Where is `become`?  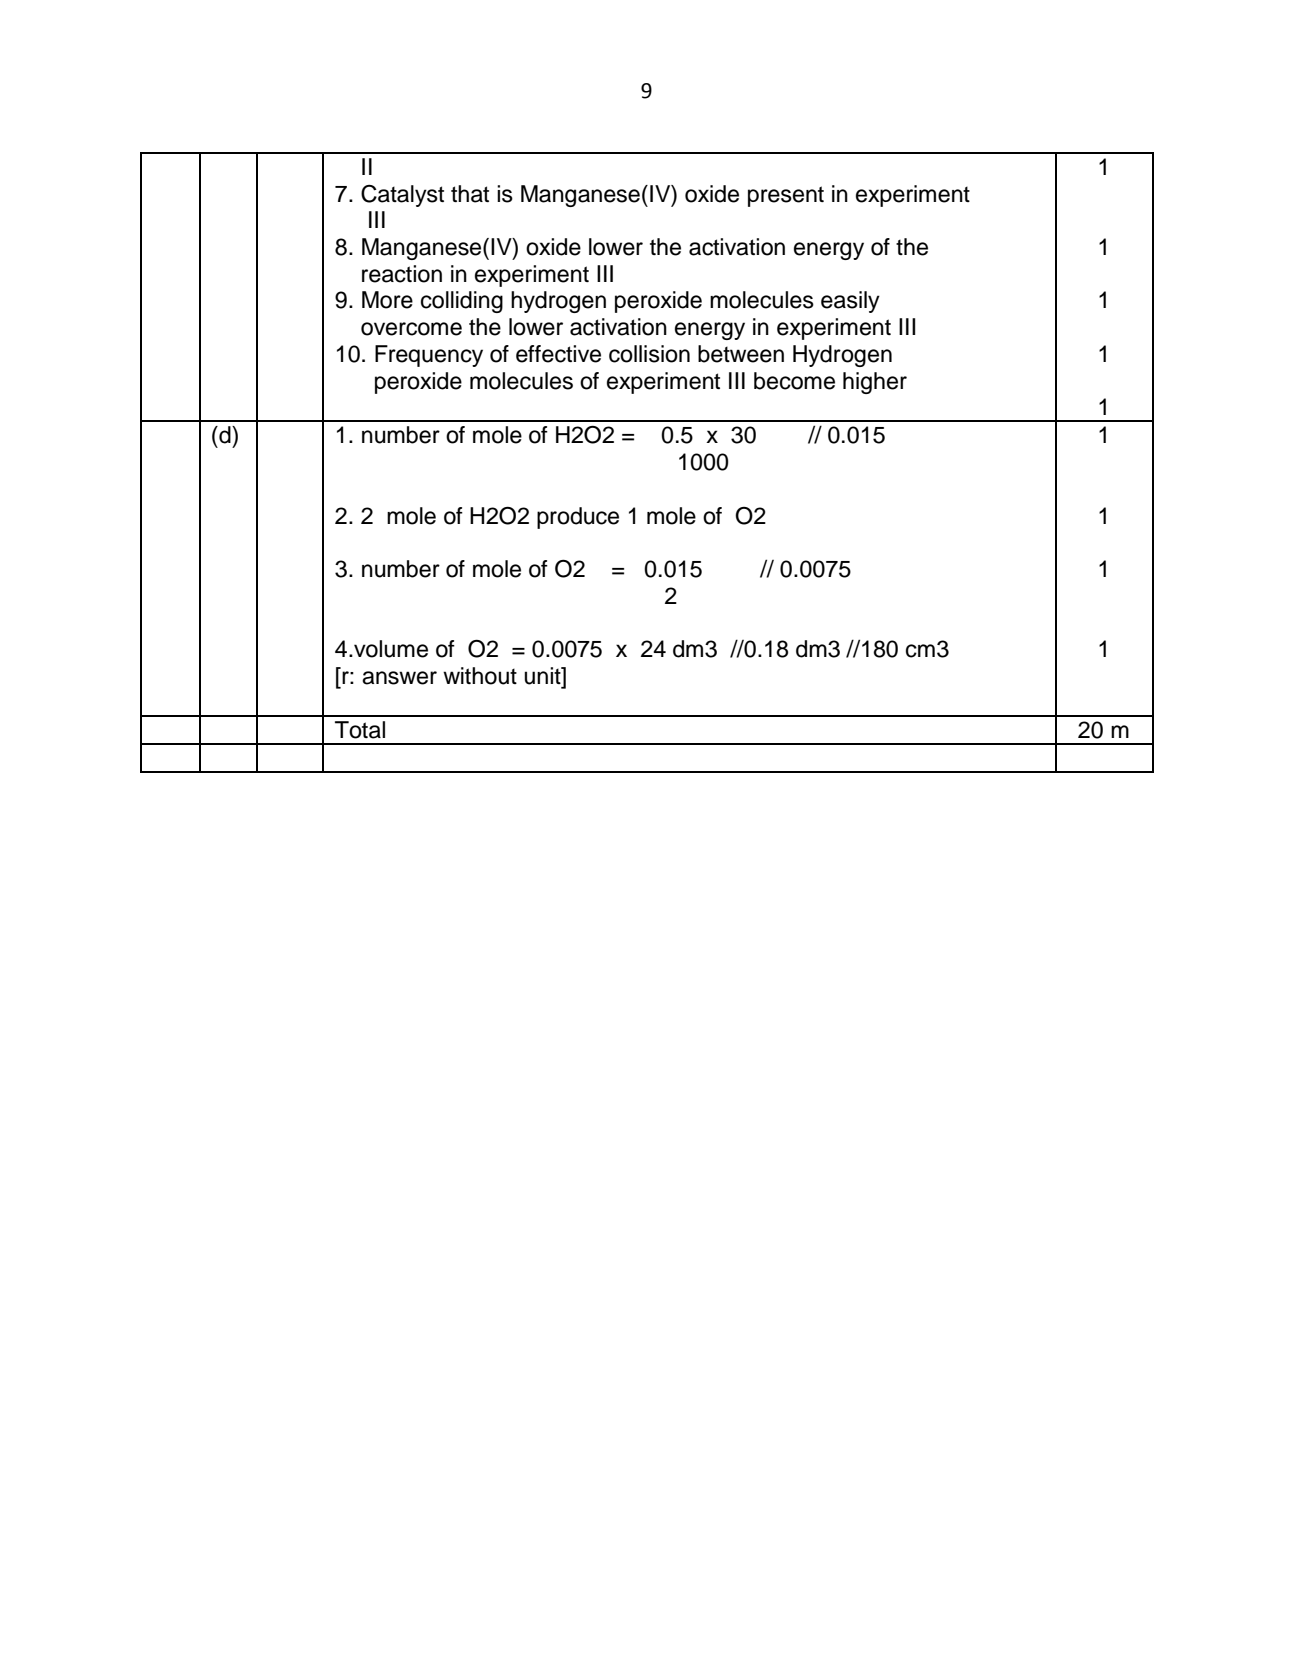 become is located at coordinates (794, 381).
